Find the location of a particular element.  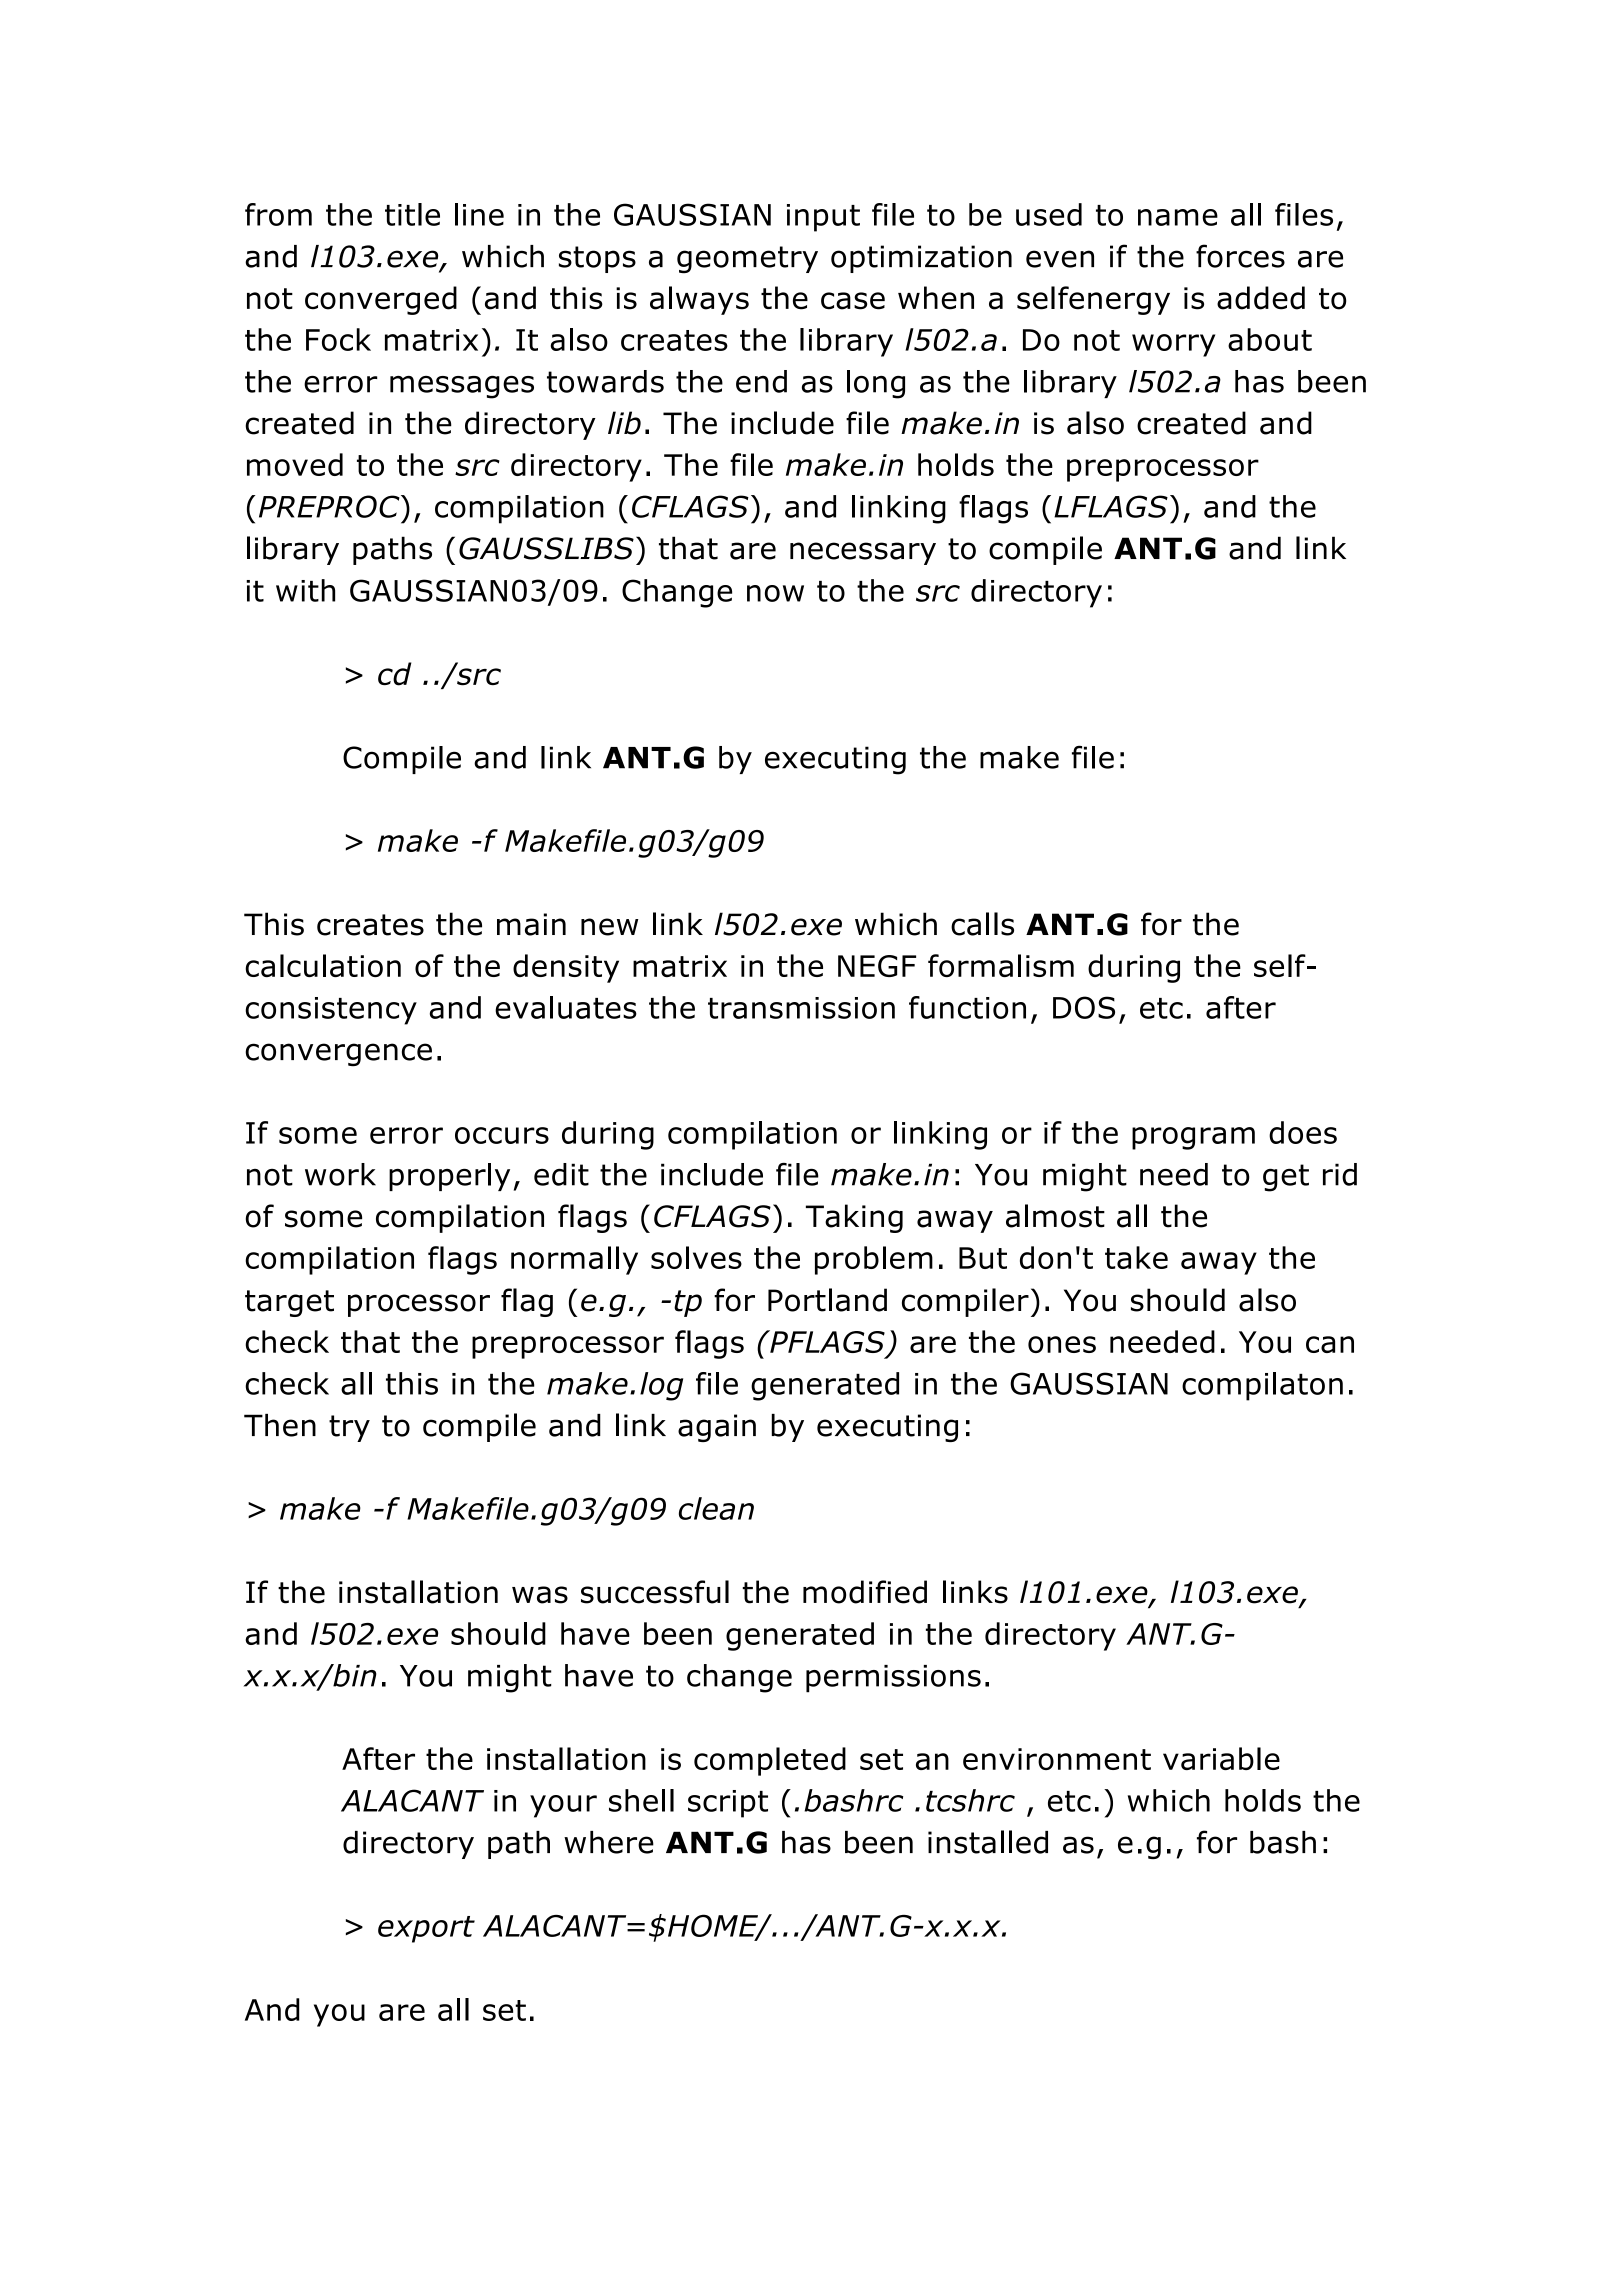

necessary is located at coordinates (863, 553).
